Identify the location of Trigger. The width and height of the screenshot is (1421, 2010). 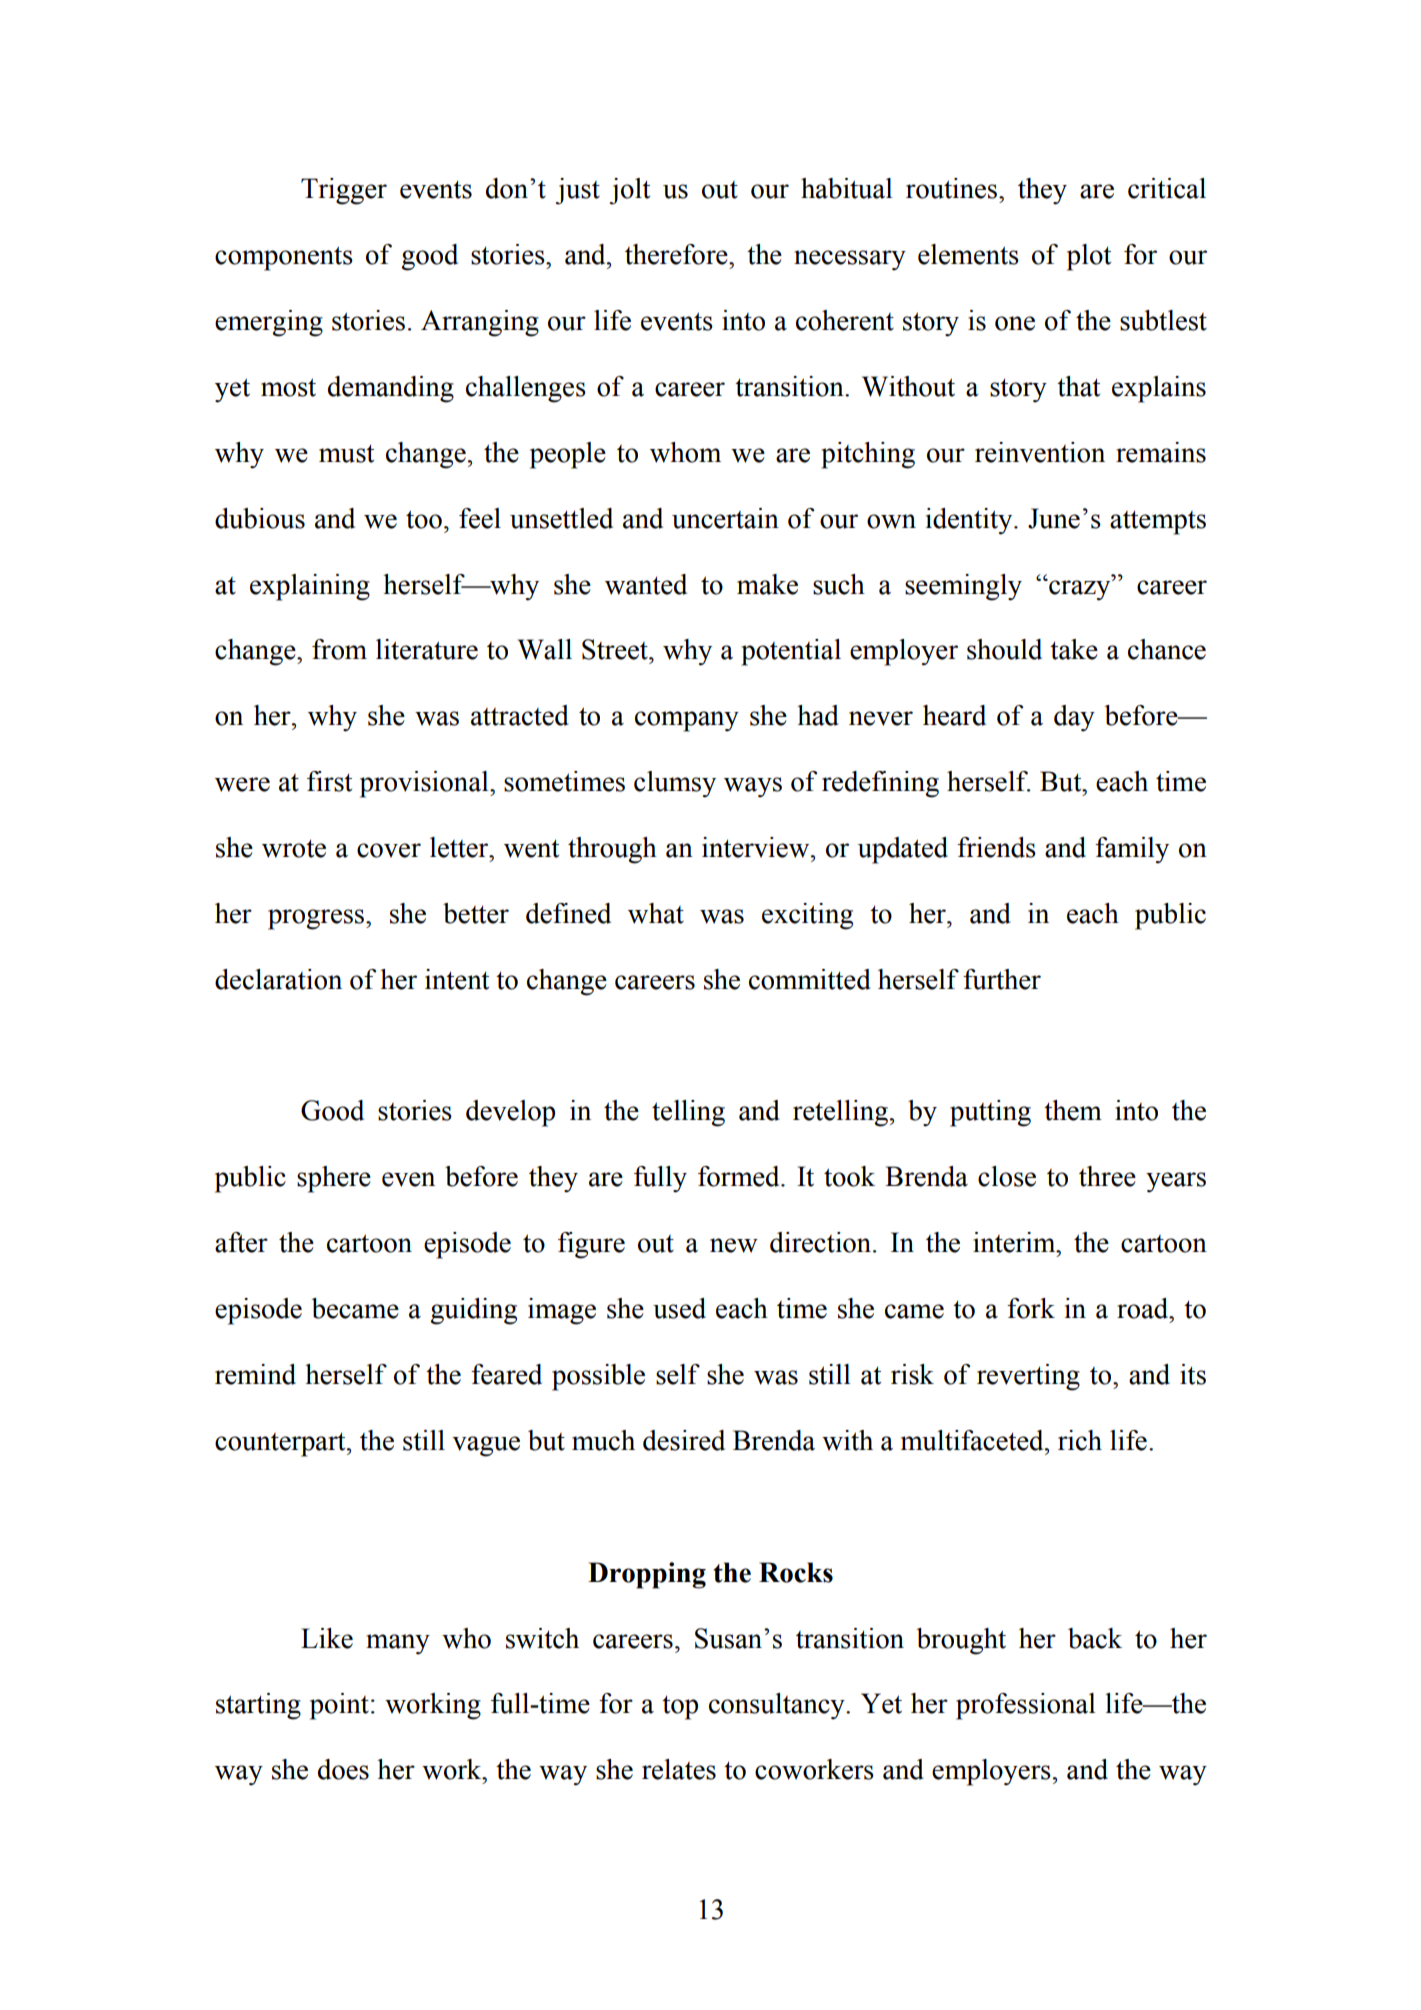
(344, 191).
